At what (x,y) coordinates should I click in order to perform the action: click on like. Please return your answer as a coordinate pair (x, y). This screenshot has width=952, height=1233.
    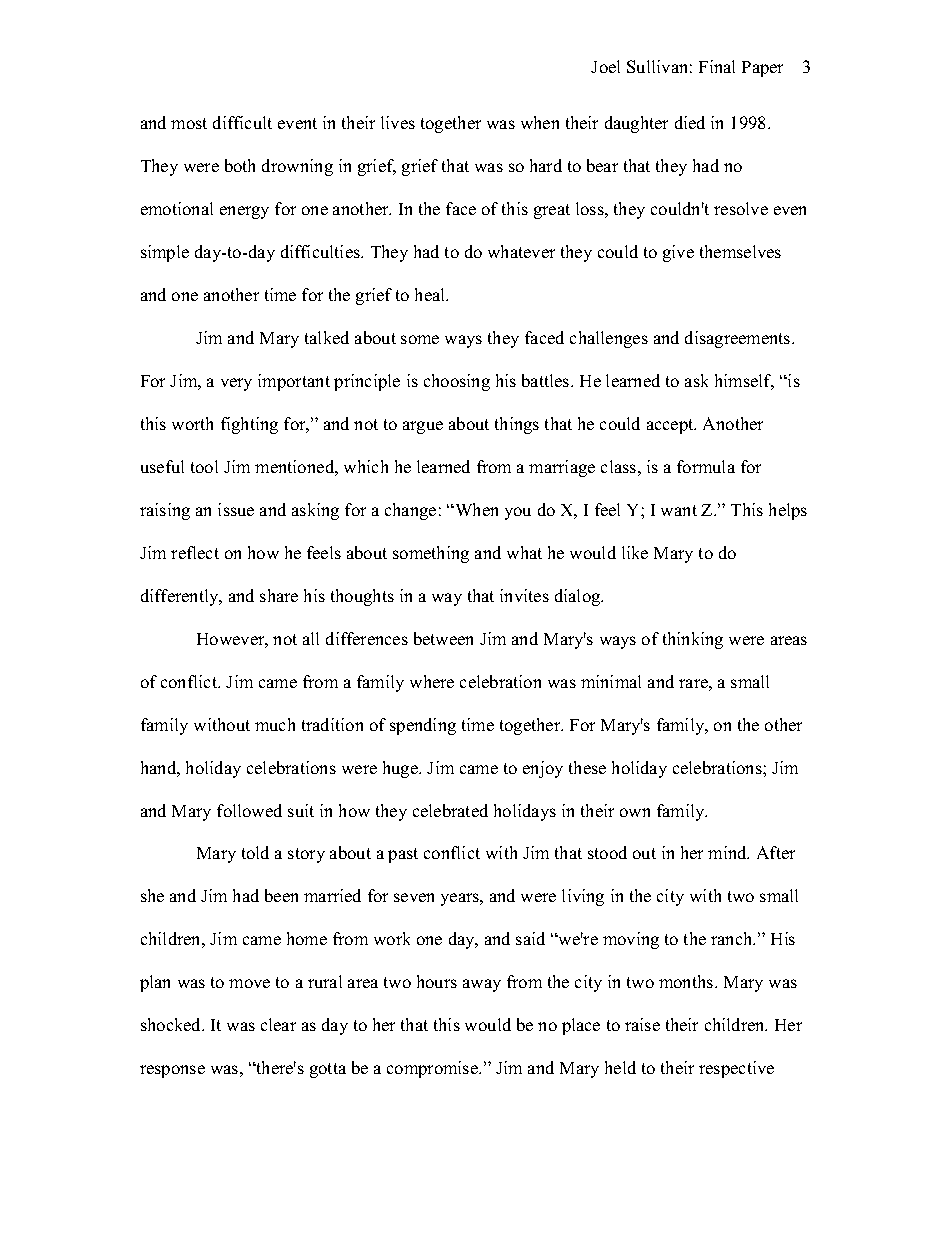
    Looking at the image, I should click on (635, 552).
